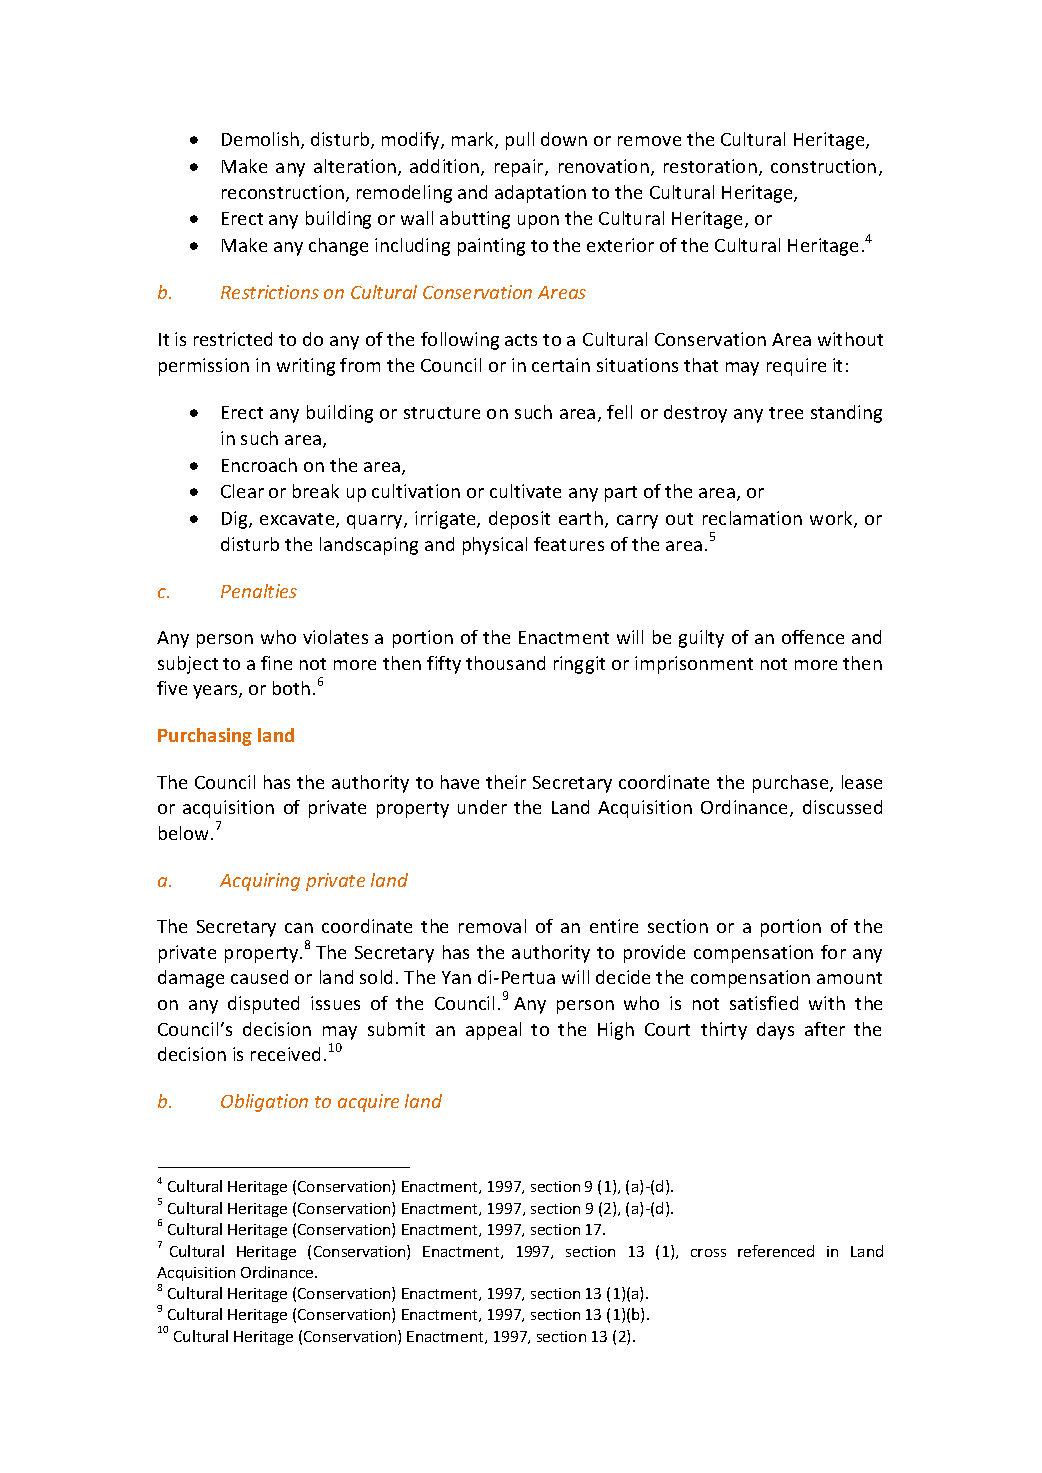 Image resolution: width=1042 pixels, height=1473 pixels. I want to click on referenced, so click(776, 1251).
